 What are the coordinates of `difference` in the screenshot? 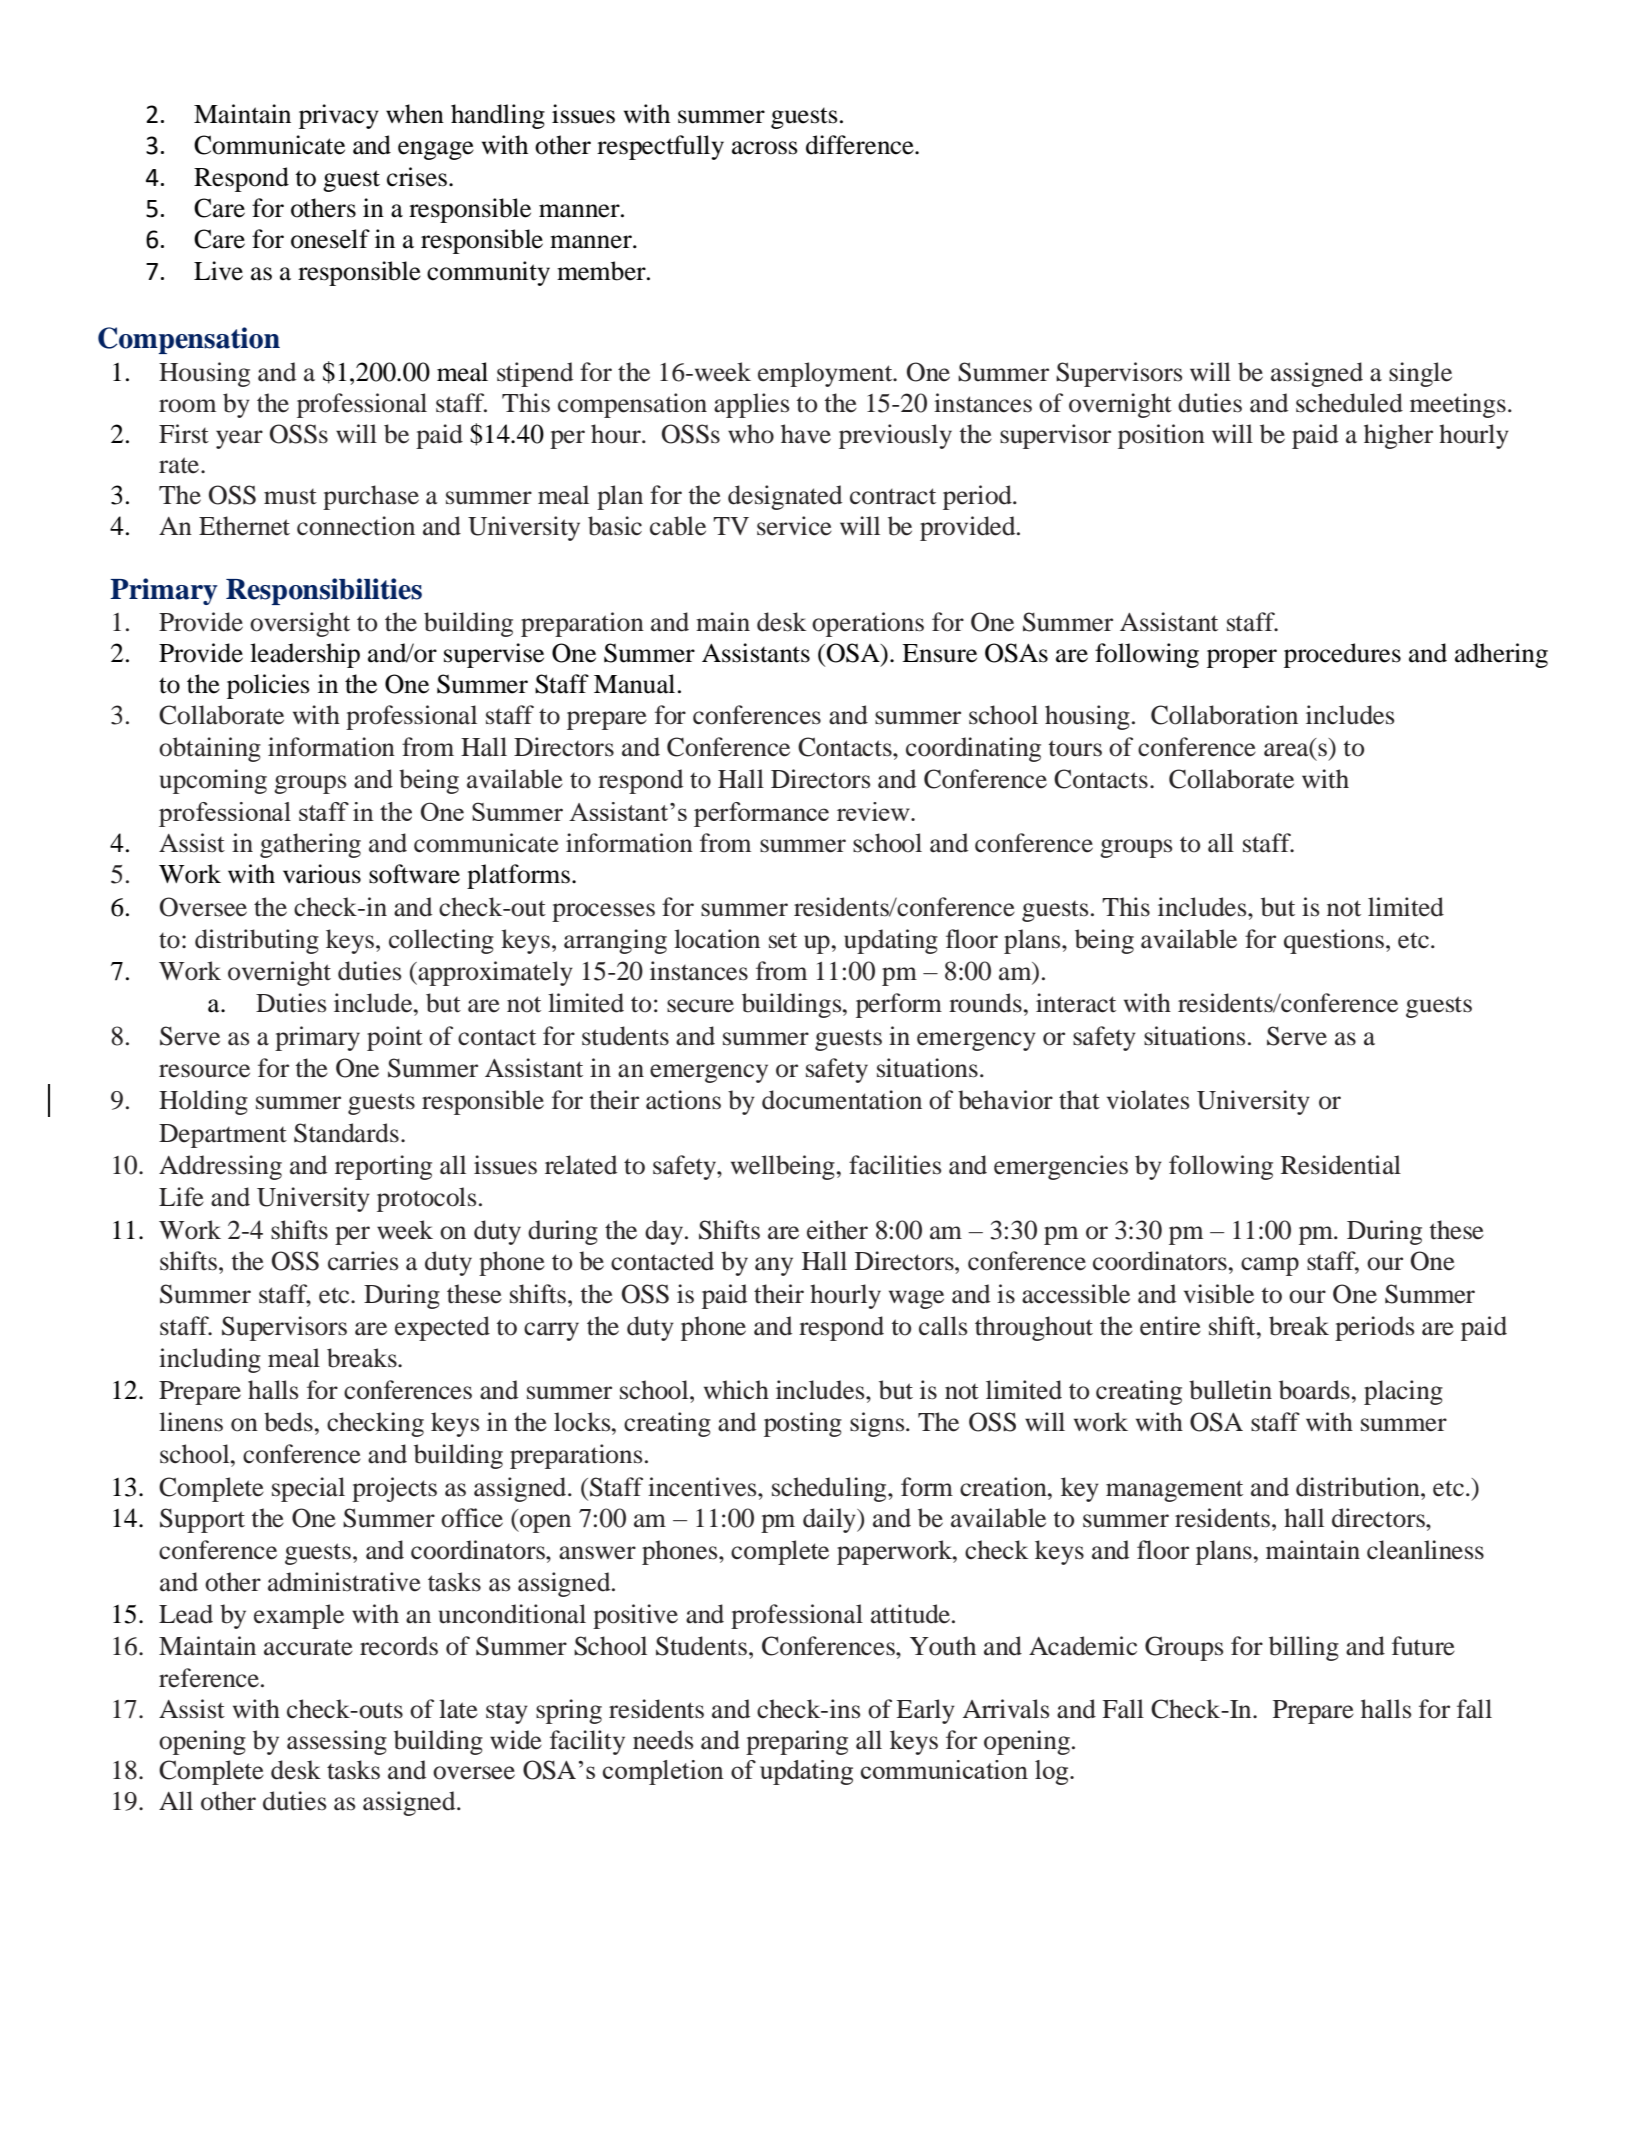 It's located at (861, 145).
